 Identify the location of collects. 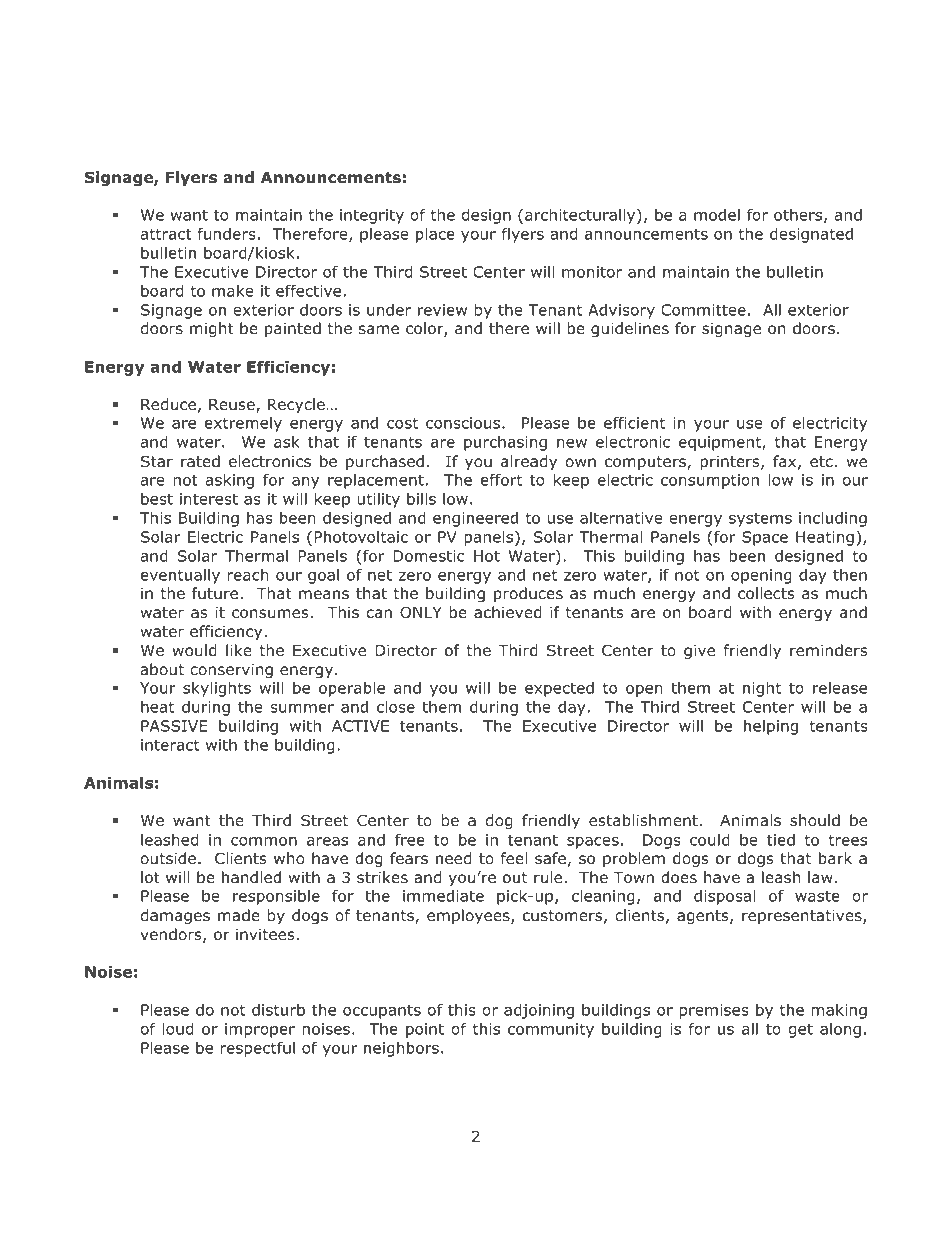
(766, 593).
